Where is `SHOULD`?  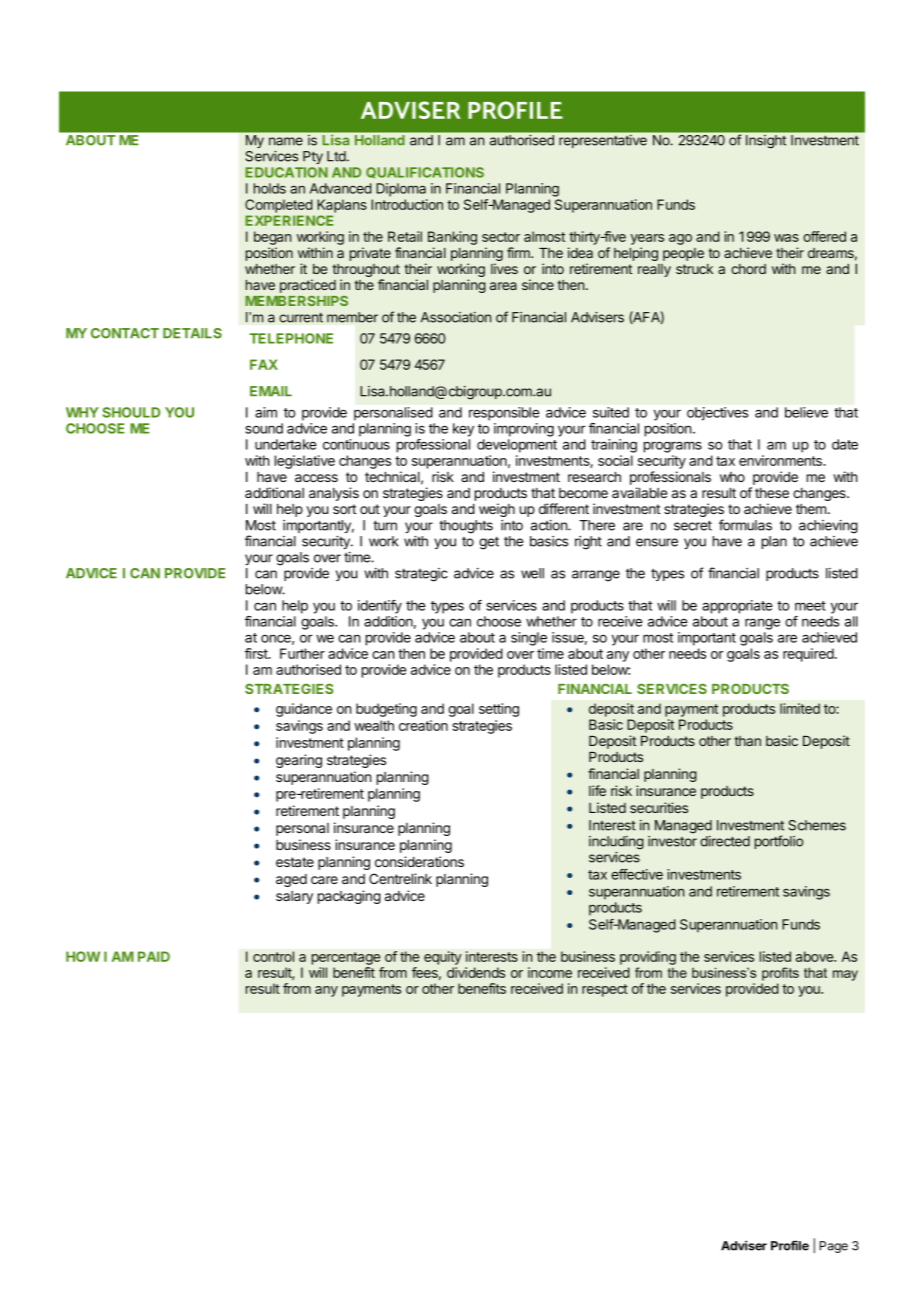
SHOULD is located at coordinates (131, 412).
